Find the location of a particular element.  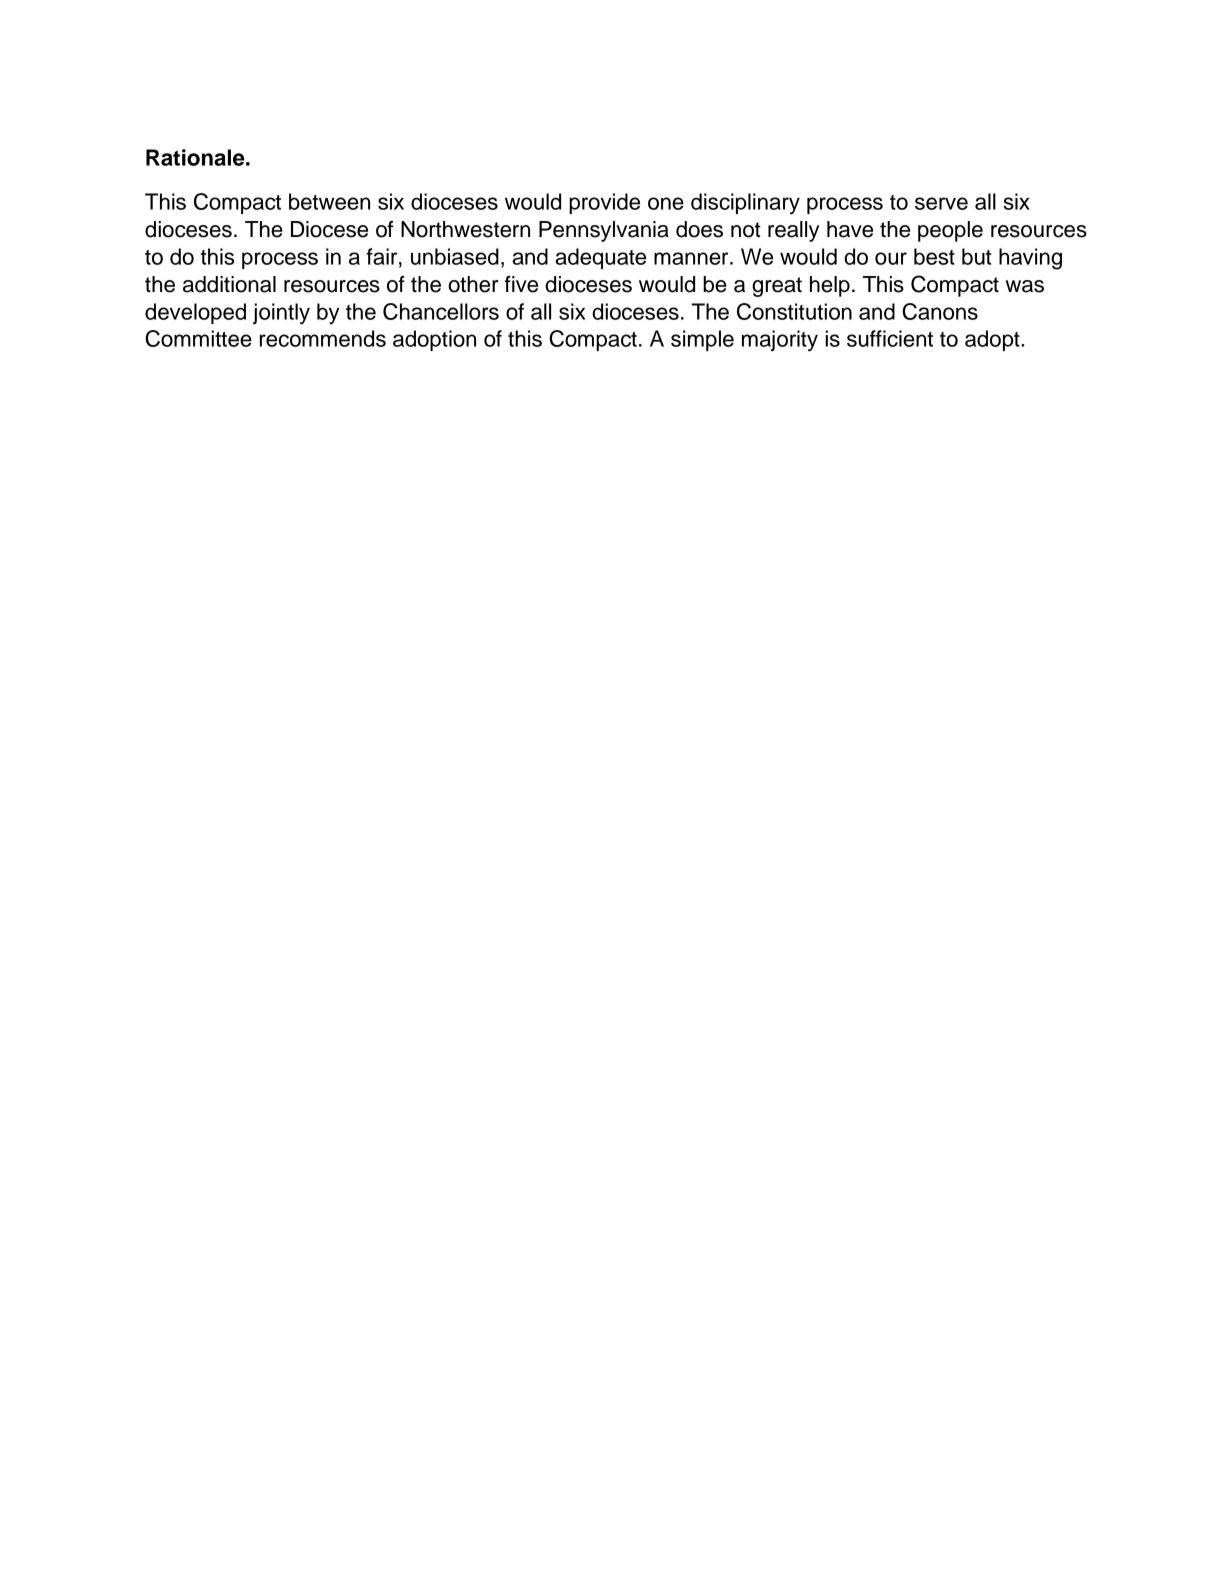

people is located at coordinates (950, 231).
